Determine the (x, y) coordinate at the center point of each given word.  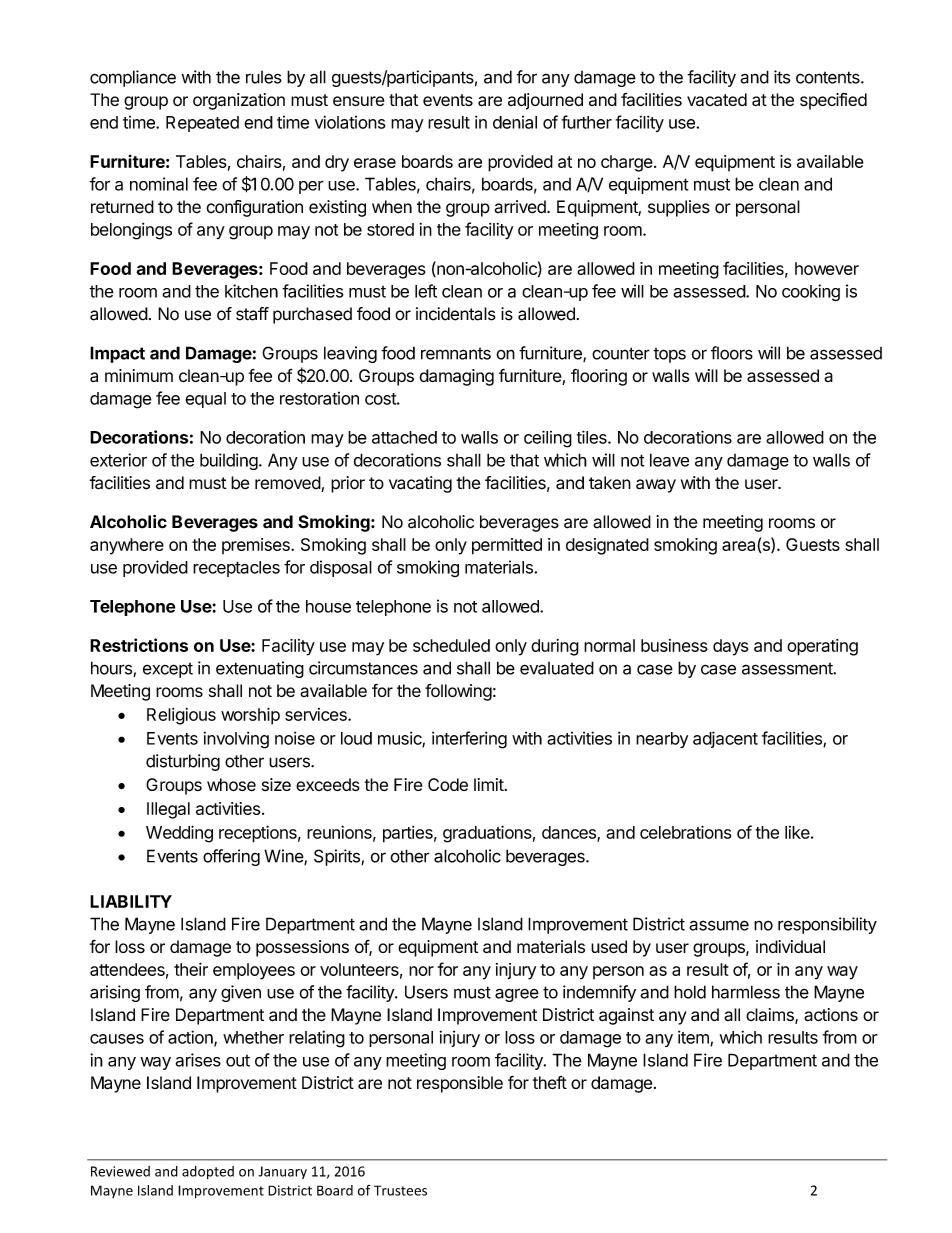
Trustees (400, 1190)
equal (205, 400)
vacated (717, 99)
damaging (456, 377)
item (694, 1038)
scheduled (451, 645)
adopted (208, 1172)
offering (231, 857)
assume (719, 925)
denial (515, 122)
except (168, 670)
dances (570, 833)
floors (732, 353)
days (730, 647)
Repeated (202, 124)
